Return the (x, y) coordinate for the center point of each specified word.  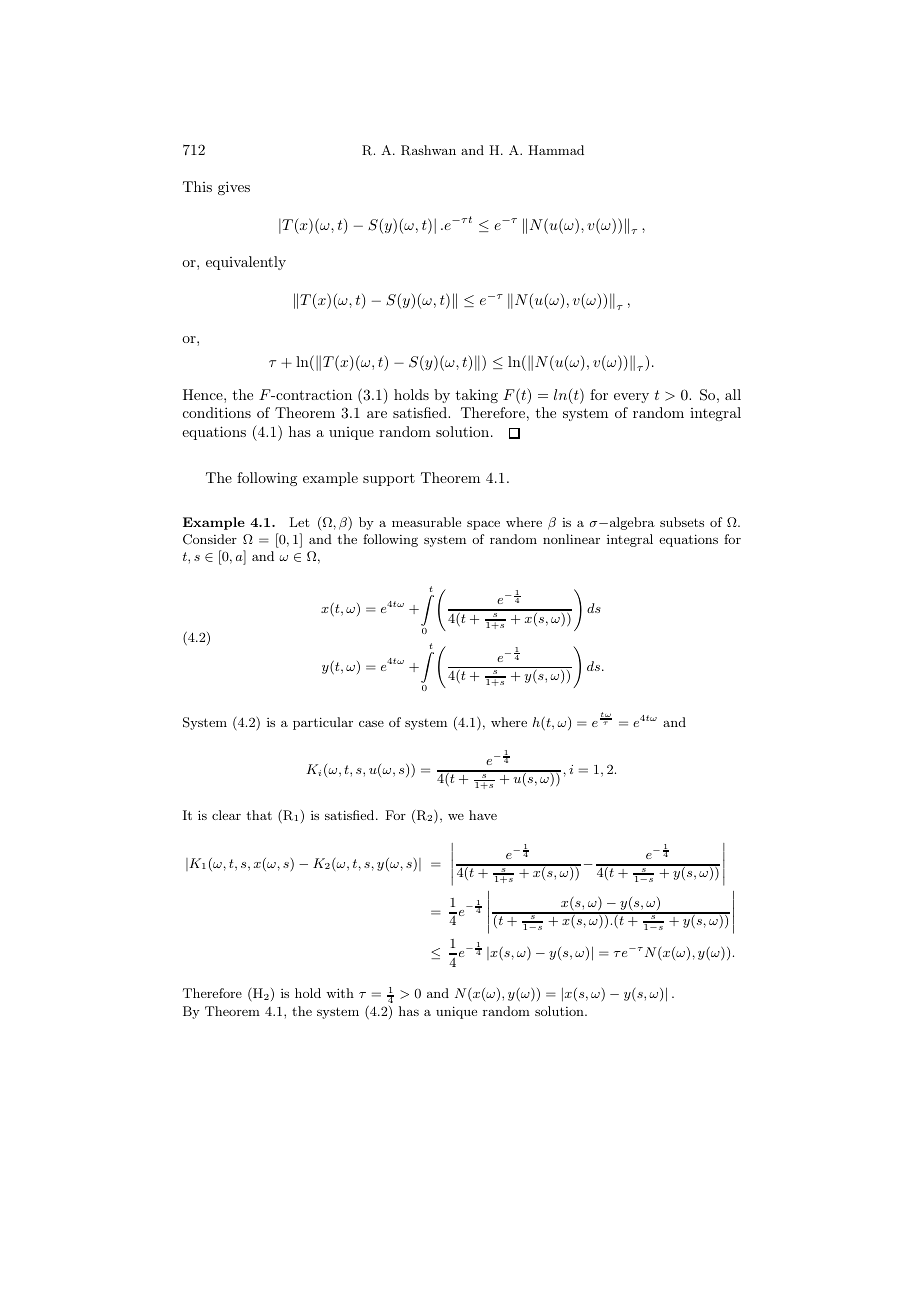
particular (323, 723)
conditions (217, 412)
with (340, 993)
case (371, 723)
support (389, 479)
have (483, 815)
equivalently (246, 263)
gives (234, 188)
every (631, 398)
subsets (682, 522)
